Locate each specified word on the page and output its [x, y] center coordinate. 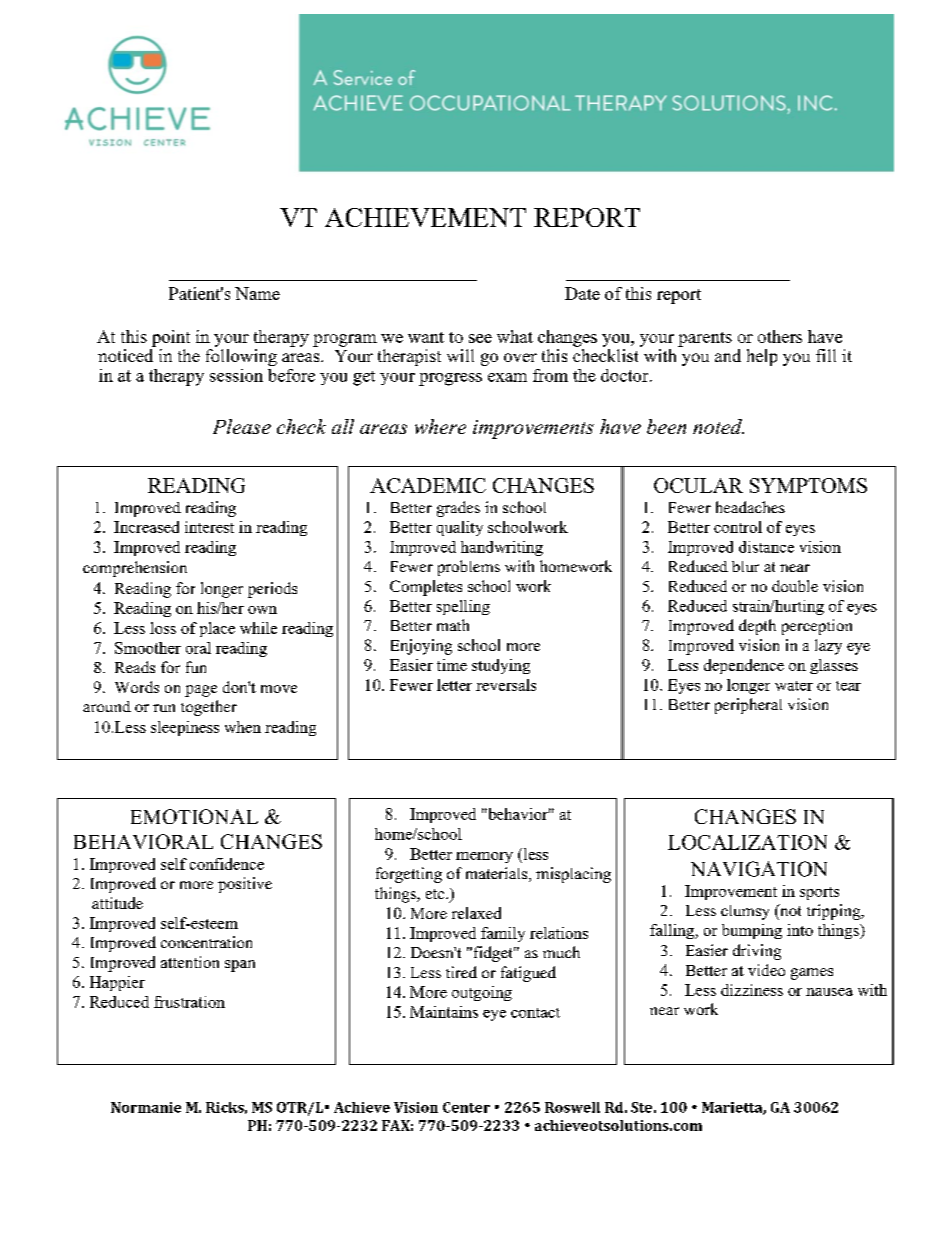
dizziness [752, 990]
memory [484, 857]
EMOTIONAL [194, 816]
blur [745, 566]
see [480, 338]
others [780, 336]
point [171, 338]
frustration [189, 1002]
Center [466, 1107]
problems [469, 568]
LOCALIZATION [747, 842]
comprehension [135, 569]
